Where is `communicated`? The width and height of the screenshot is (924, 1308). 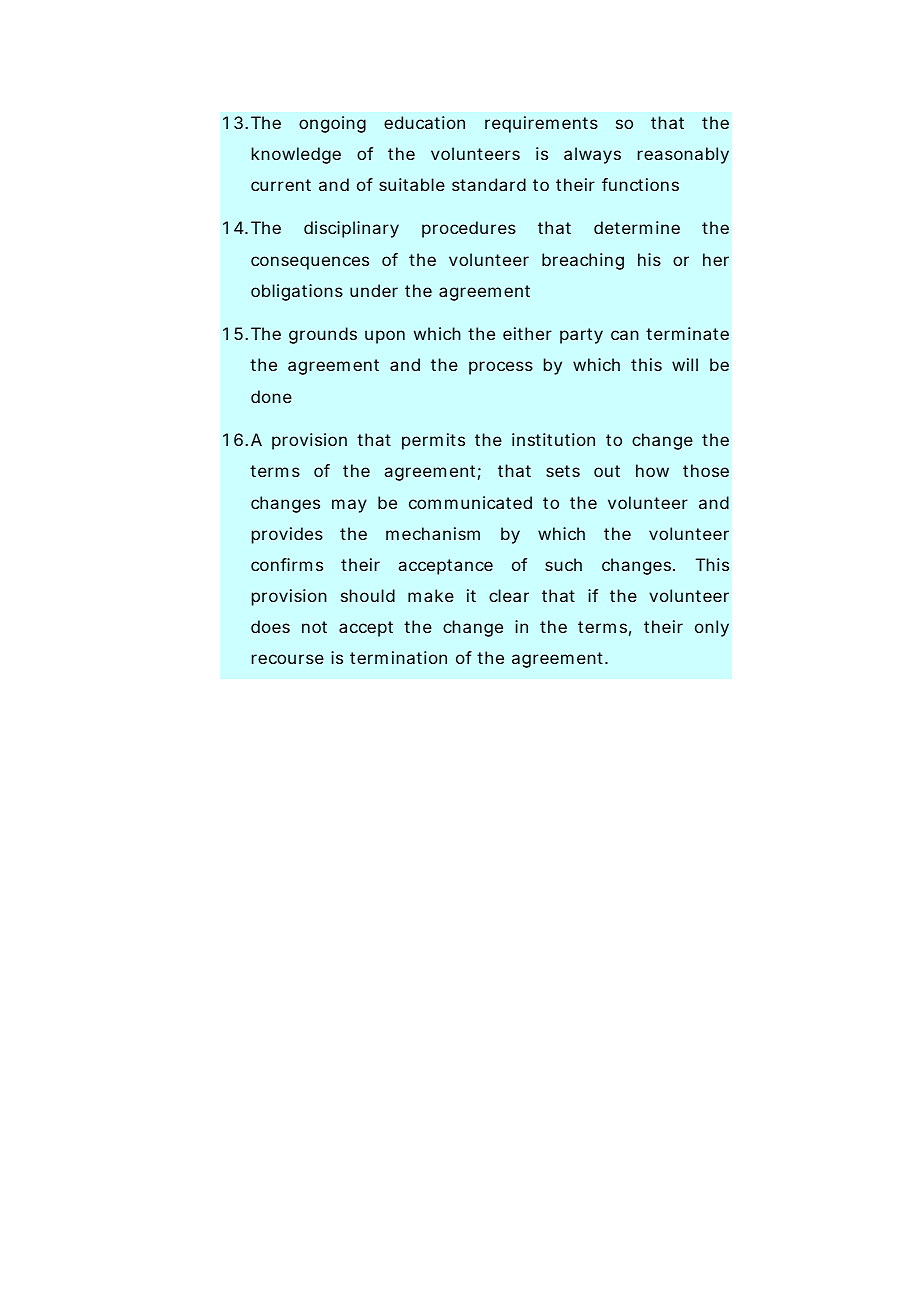 communicated is located at coordinates (470, 502).
